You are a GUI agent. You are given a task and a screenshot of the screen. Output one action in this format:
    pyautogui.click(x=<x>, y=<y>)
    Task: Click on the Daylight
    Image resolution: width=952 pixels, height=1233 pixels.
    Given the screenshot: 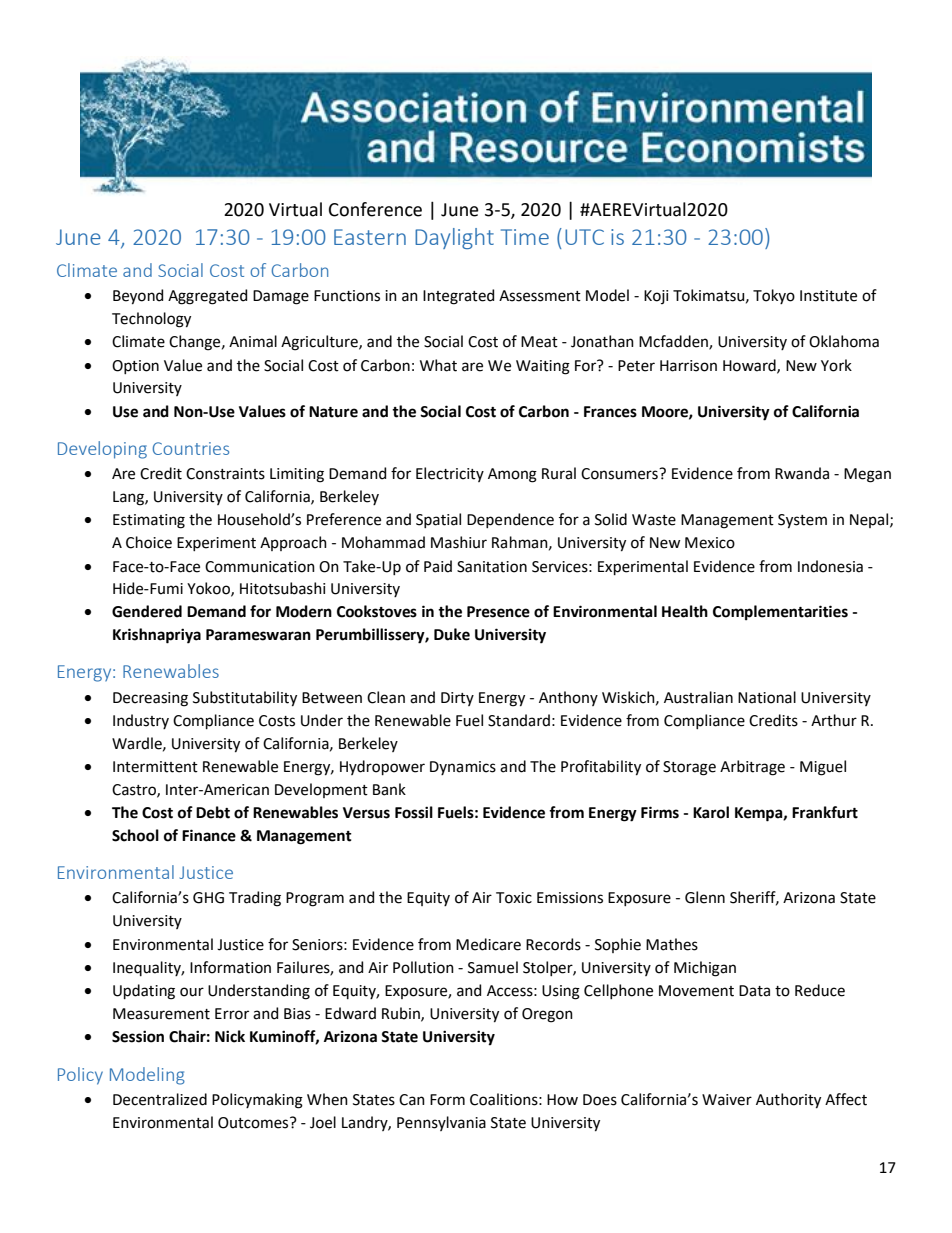 What is the action you would take?
    pyautogui.click(x=454, y=238)
